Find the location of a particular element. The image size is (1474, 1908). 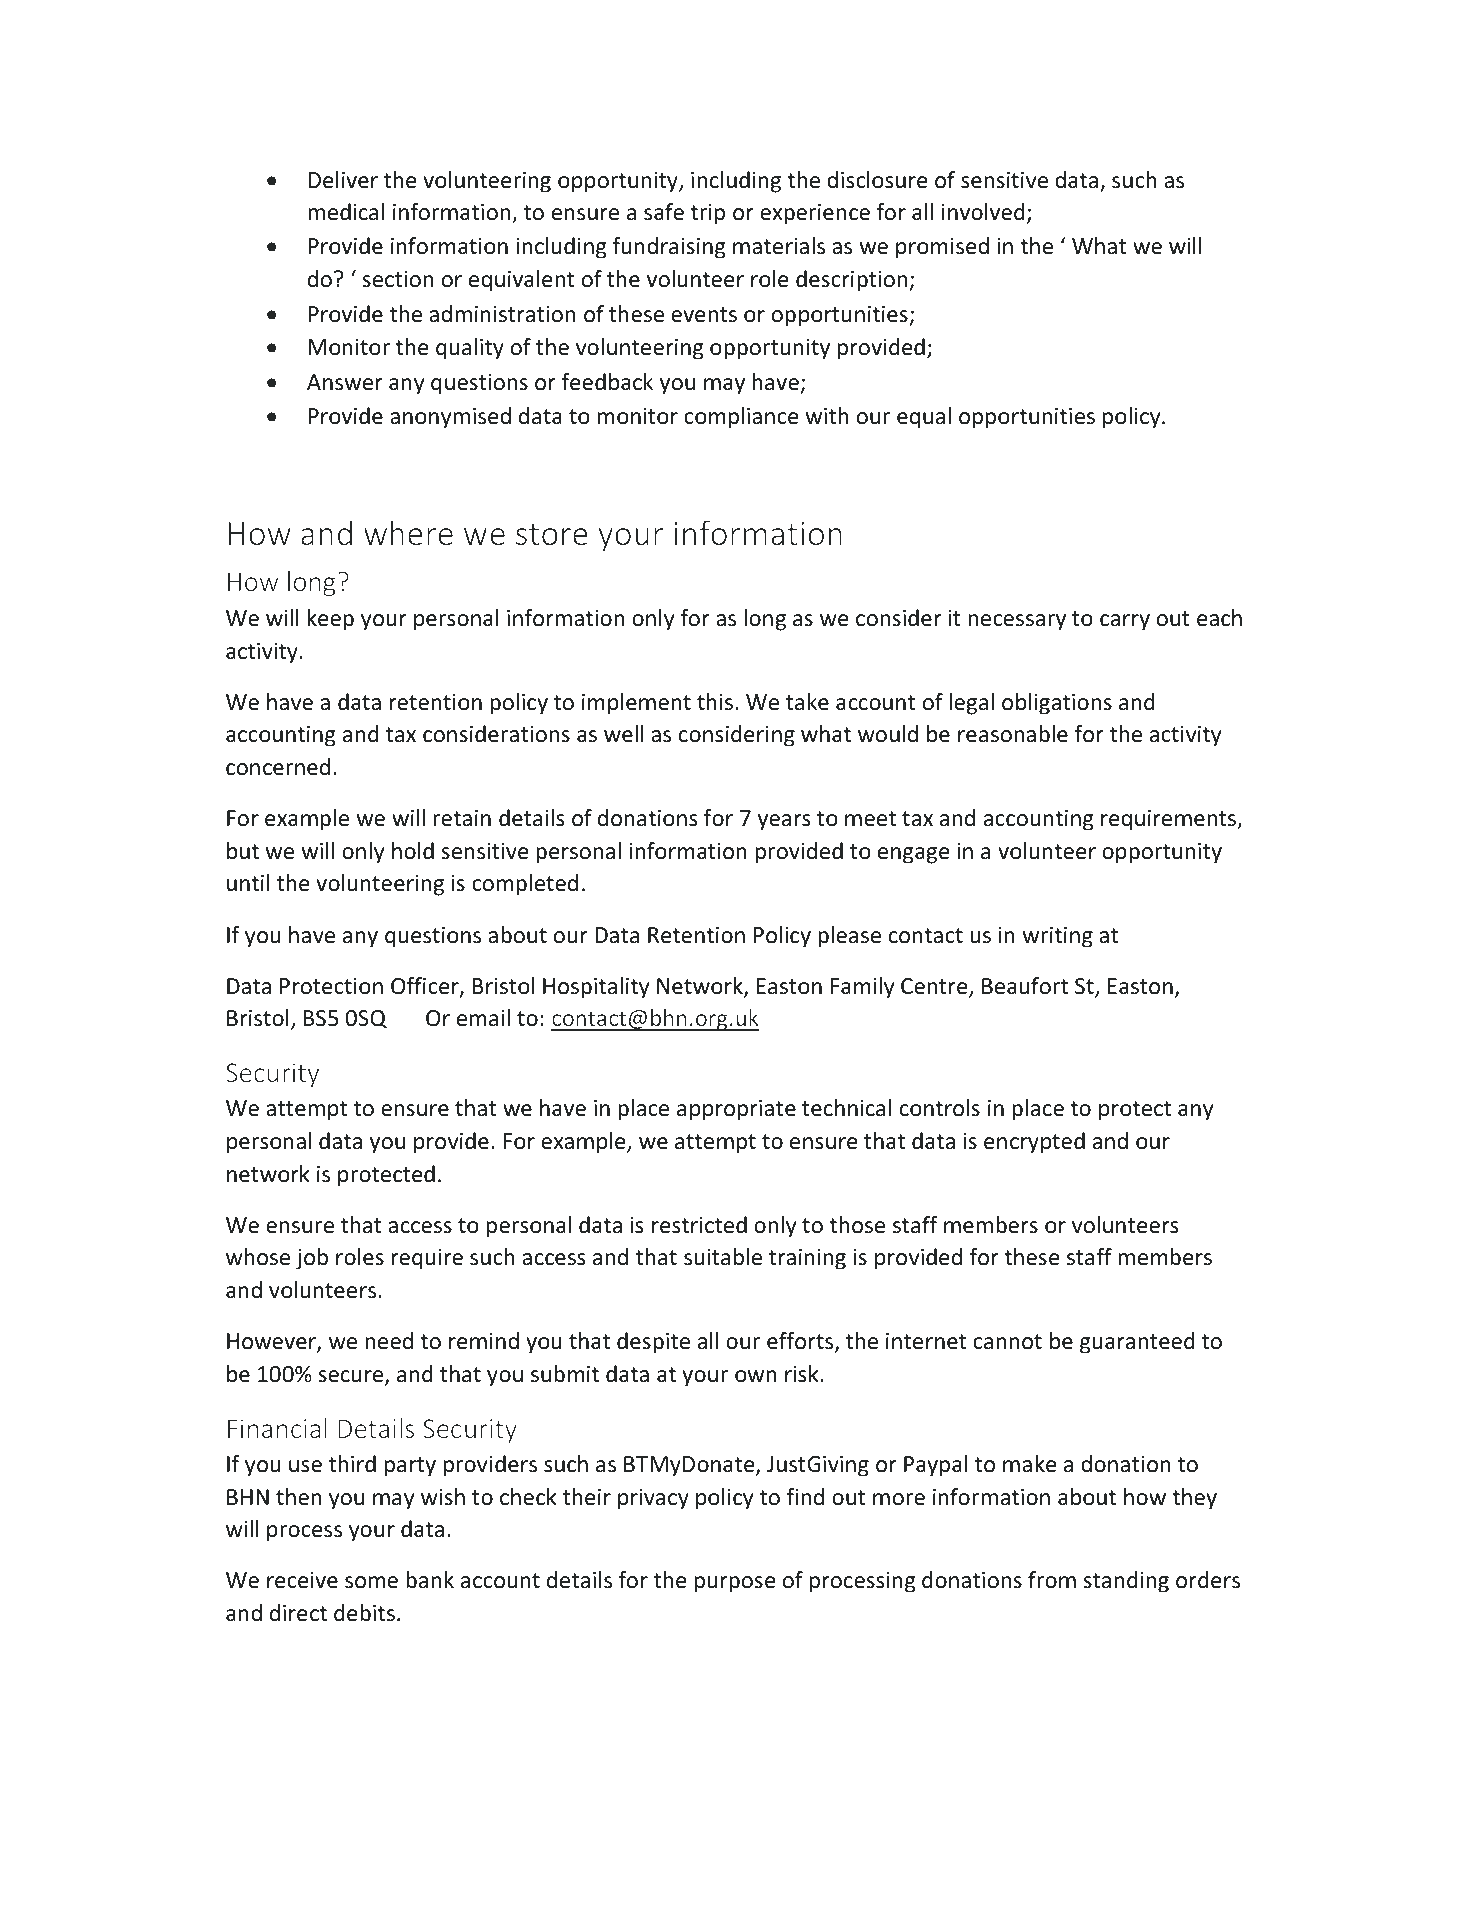

purpose is located at coordinates (735, 1584).
